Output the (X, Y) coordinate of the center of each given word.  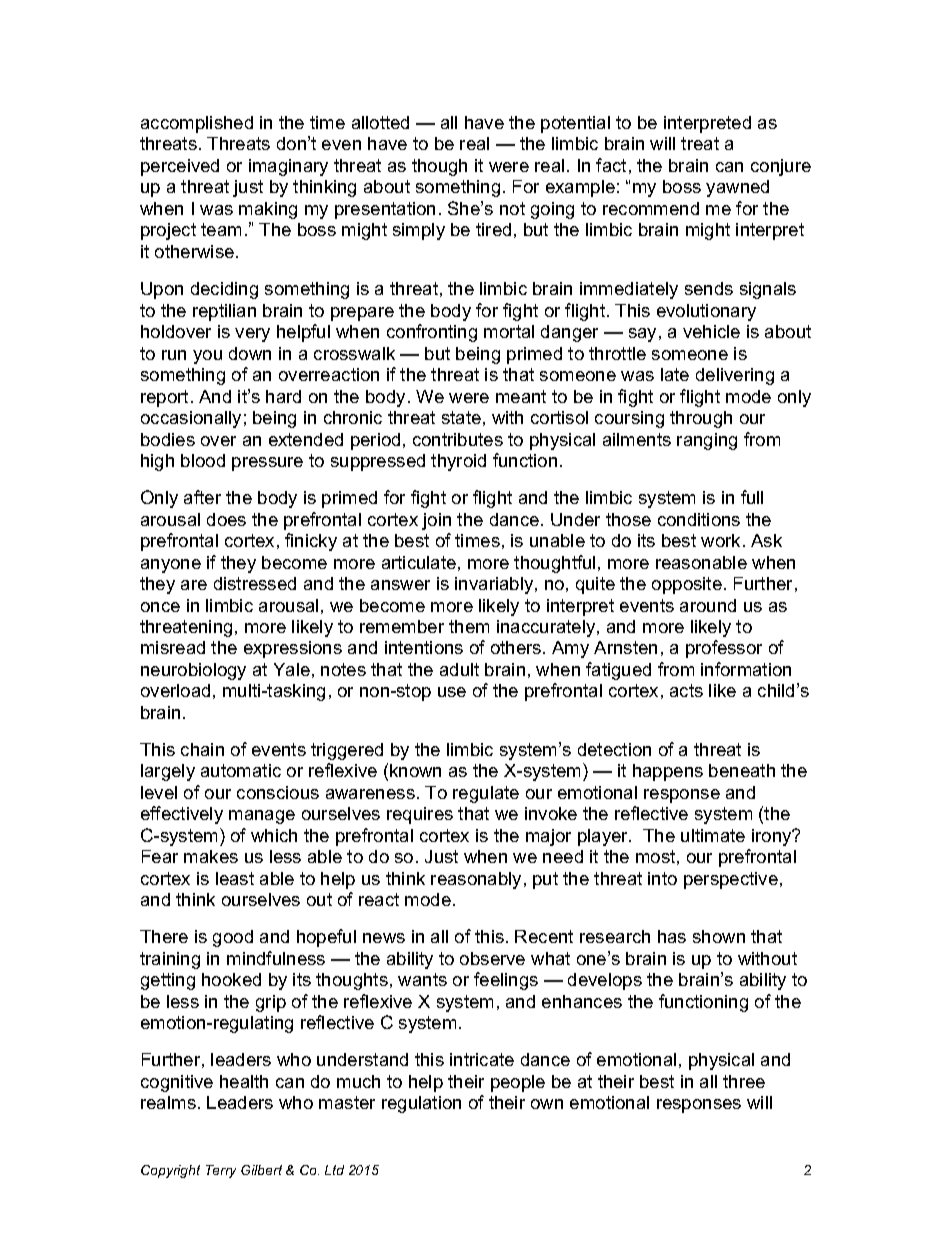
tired (493, 229)
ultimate (713, 835)
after (202, 497)
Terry (221, 1171)
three (744, 1081)
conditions (699, 519)
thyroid (458, 462)
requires (420, 815)
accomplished (197, 124)
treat (700, 143)
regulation (421, 1104)
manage (262, 817)
